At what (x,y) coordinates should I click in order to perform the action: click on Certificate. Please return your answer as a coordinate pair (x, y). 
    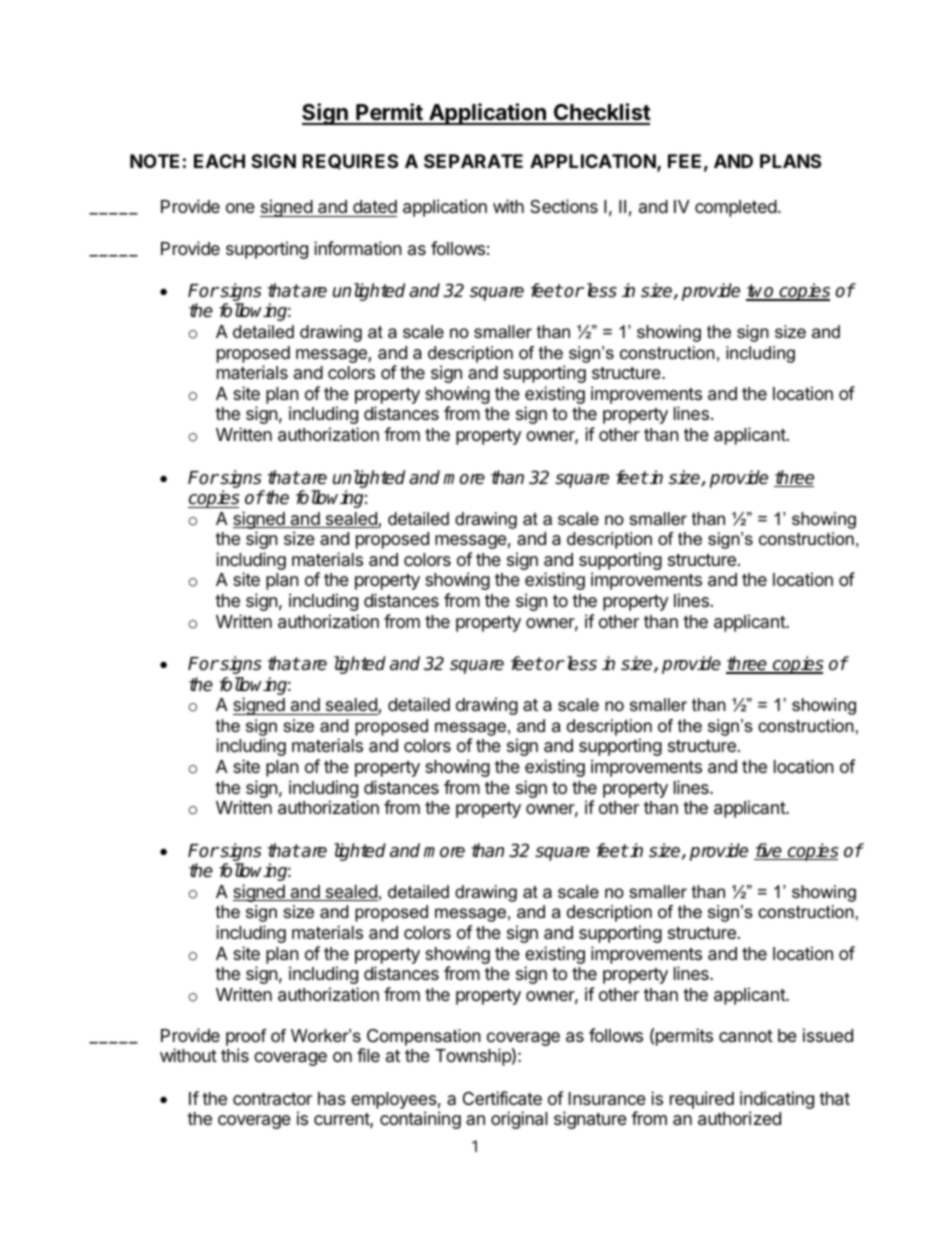
    Looking at the image, I should click on (502, 1098).
